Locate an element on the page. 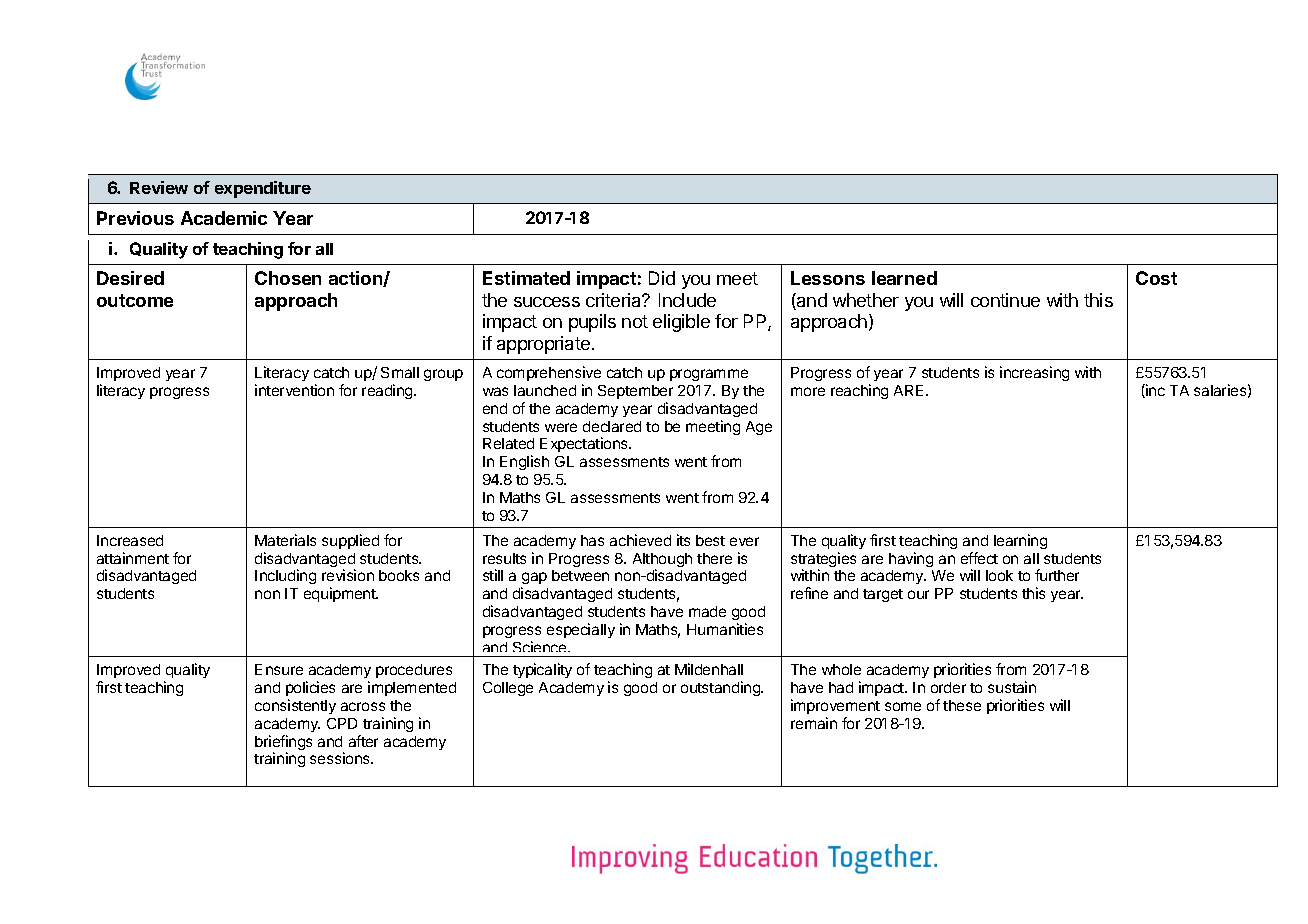 This document has width=1308, height=924. learning is located at coordinates (1020, 541).
